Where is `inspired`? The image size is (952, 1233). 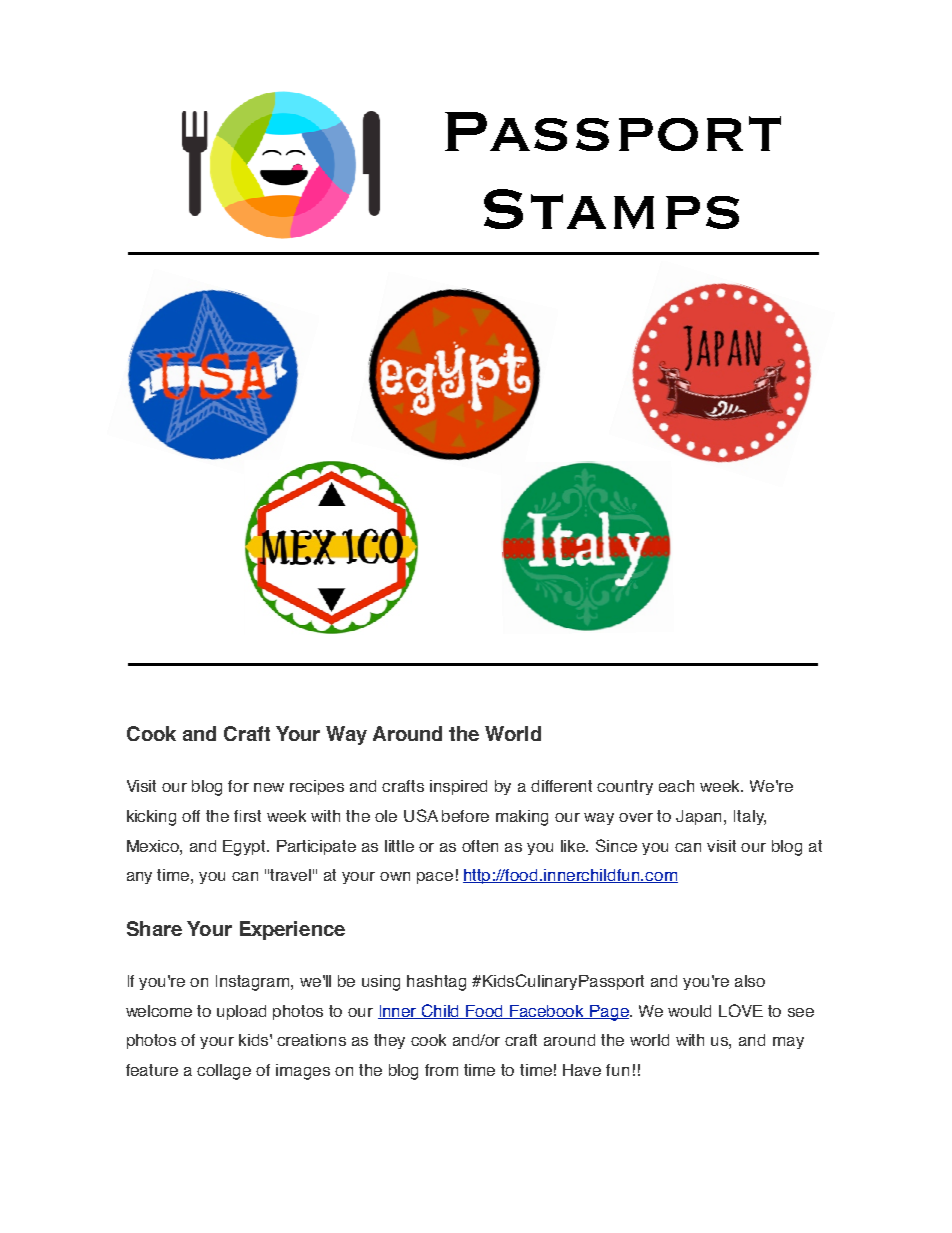 inspired is located at coordinates (458, 787).
